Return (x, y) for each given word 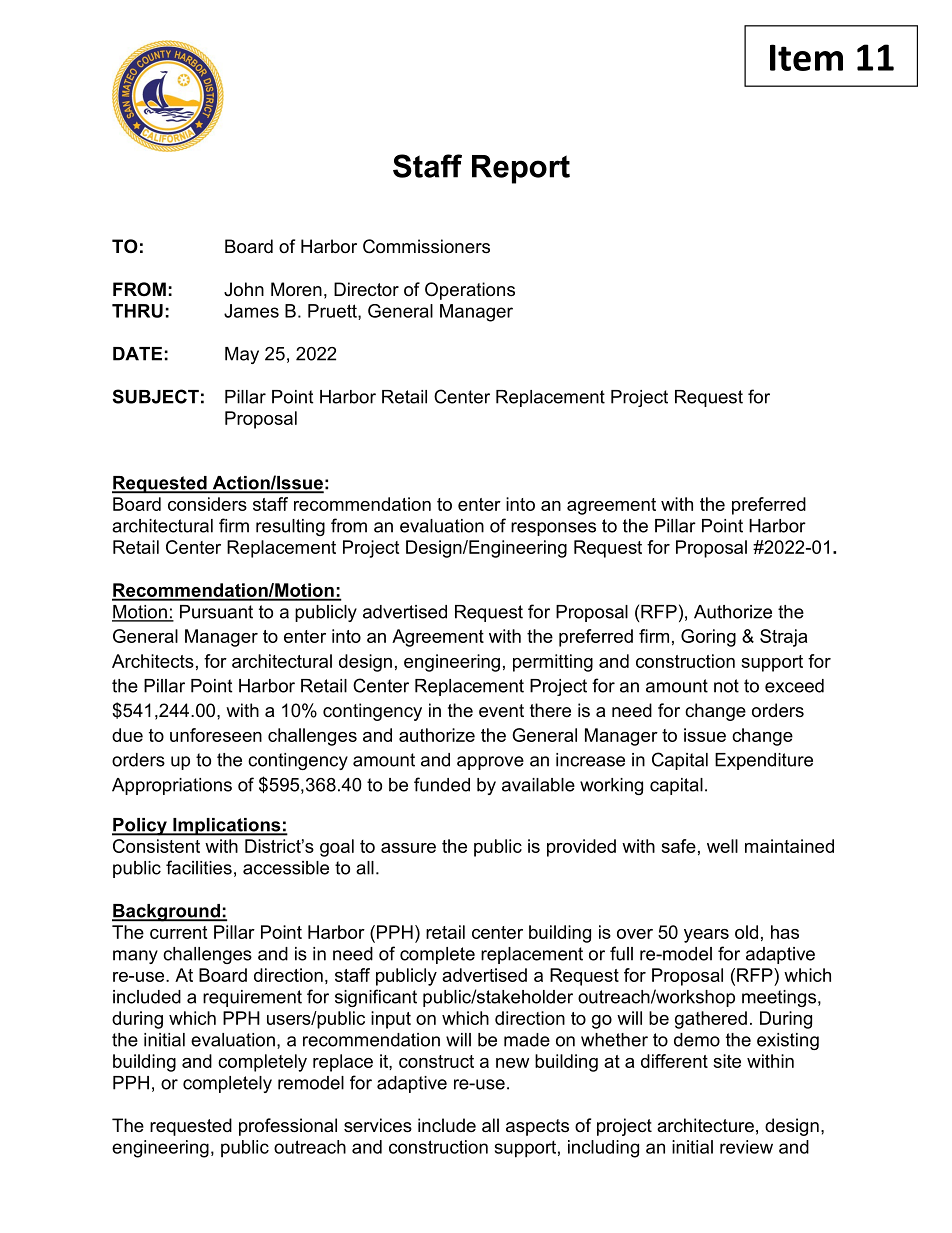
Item (806, 57)
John (244, 289)
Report (521, 169)
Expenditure (764, 761)
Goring (708, 638)
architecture (705, 1125)
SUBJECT (155, 396)
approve (490, 763)
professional (288, 1127)
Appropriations (172, 786)
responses (553, 529)
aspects (537, 1127)
